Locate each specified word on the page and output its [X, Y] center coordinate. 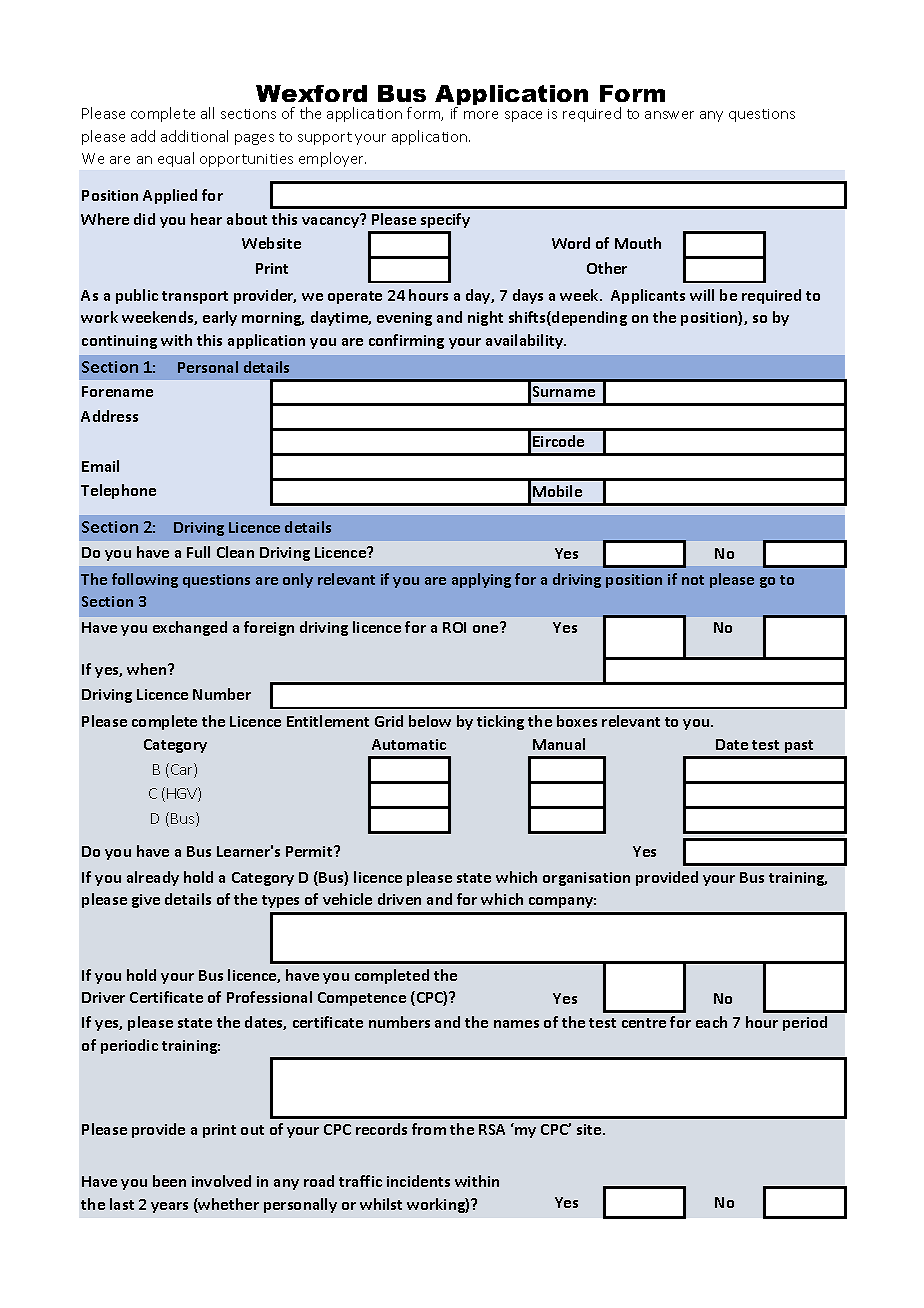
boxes [577, 721]
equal [176, 159]
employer [332, 159]
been [169, 1181]
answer [669, 115]
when [148, 669]
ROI [454, 627]
